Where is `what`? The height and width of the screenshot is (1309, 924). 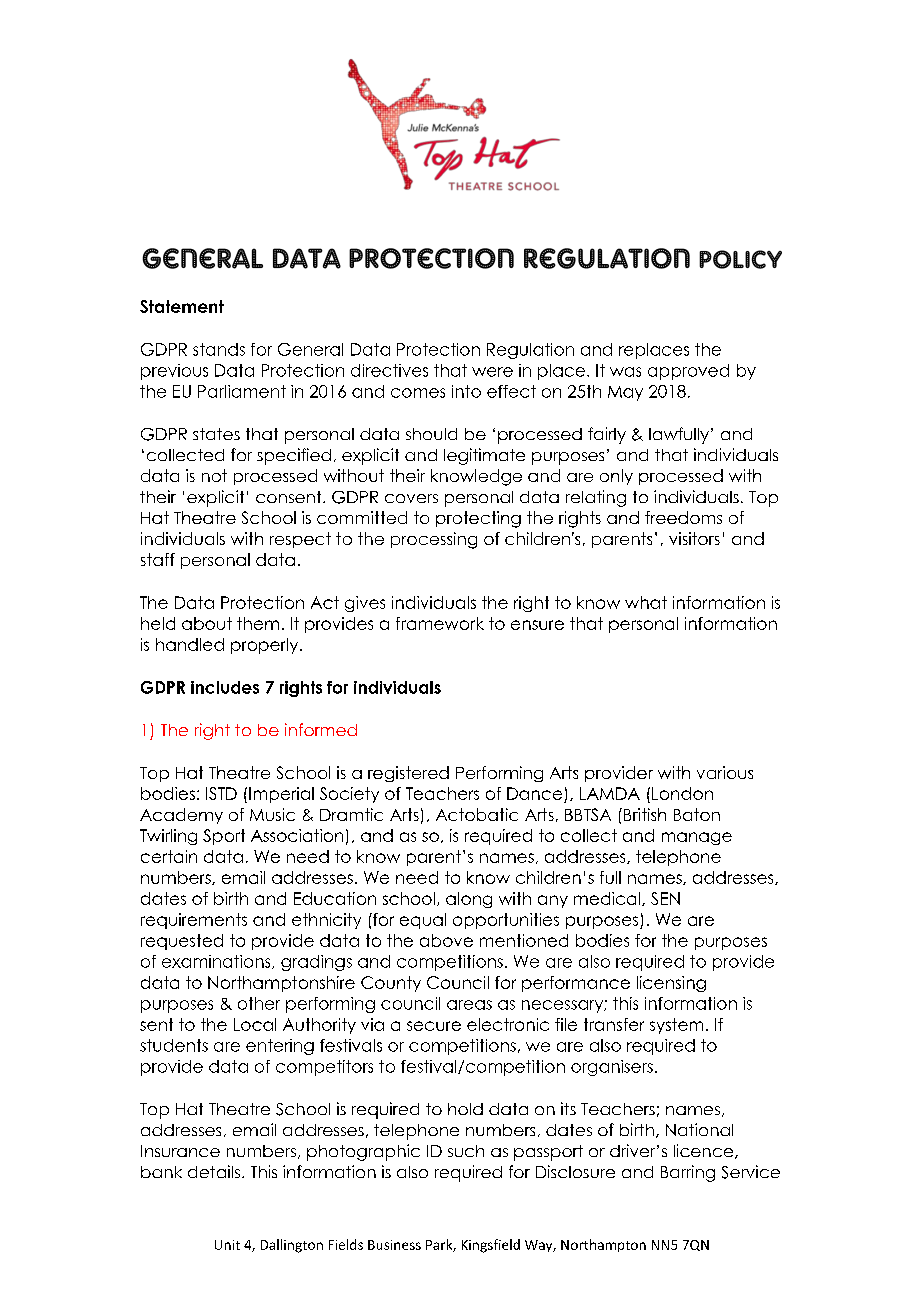
what is located at coordinates (646, 602).
